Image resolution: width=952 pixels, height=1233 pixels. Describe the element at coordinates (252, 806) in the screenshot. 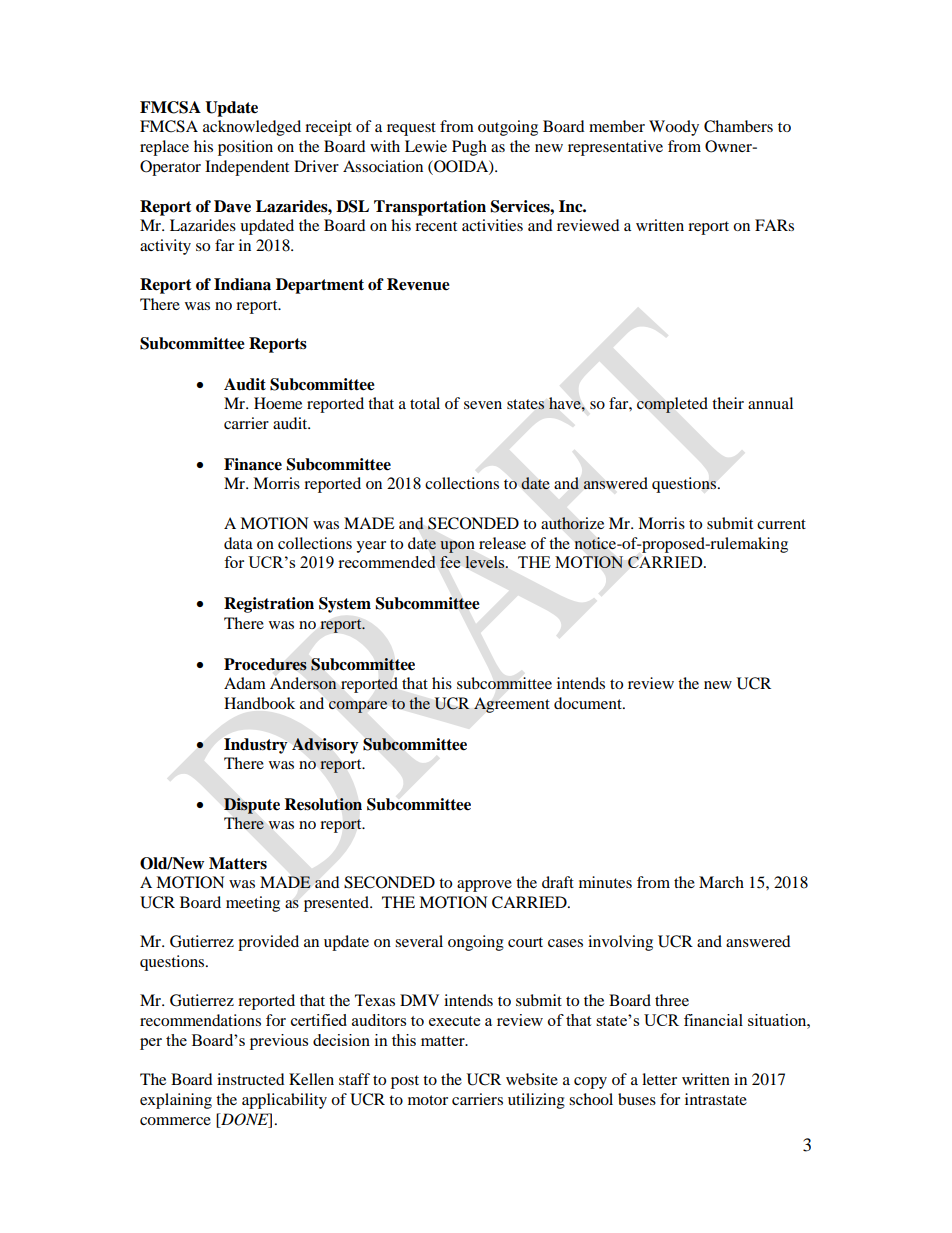

I see `Dispute` at that location.
